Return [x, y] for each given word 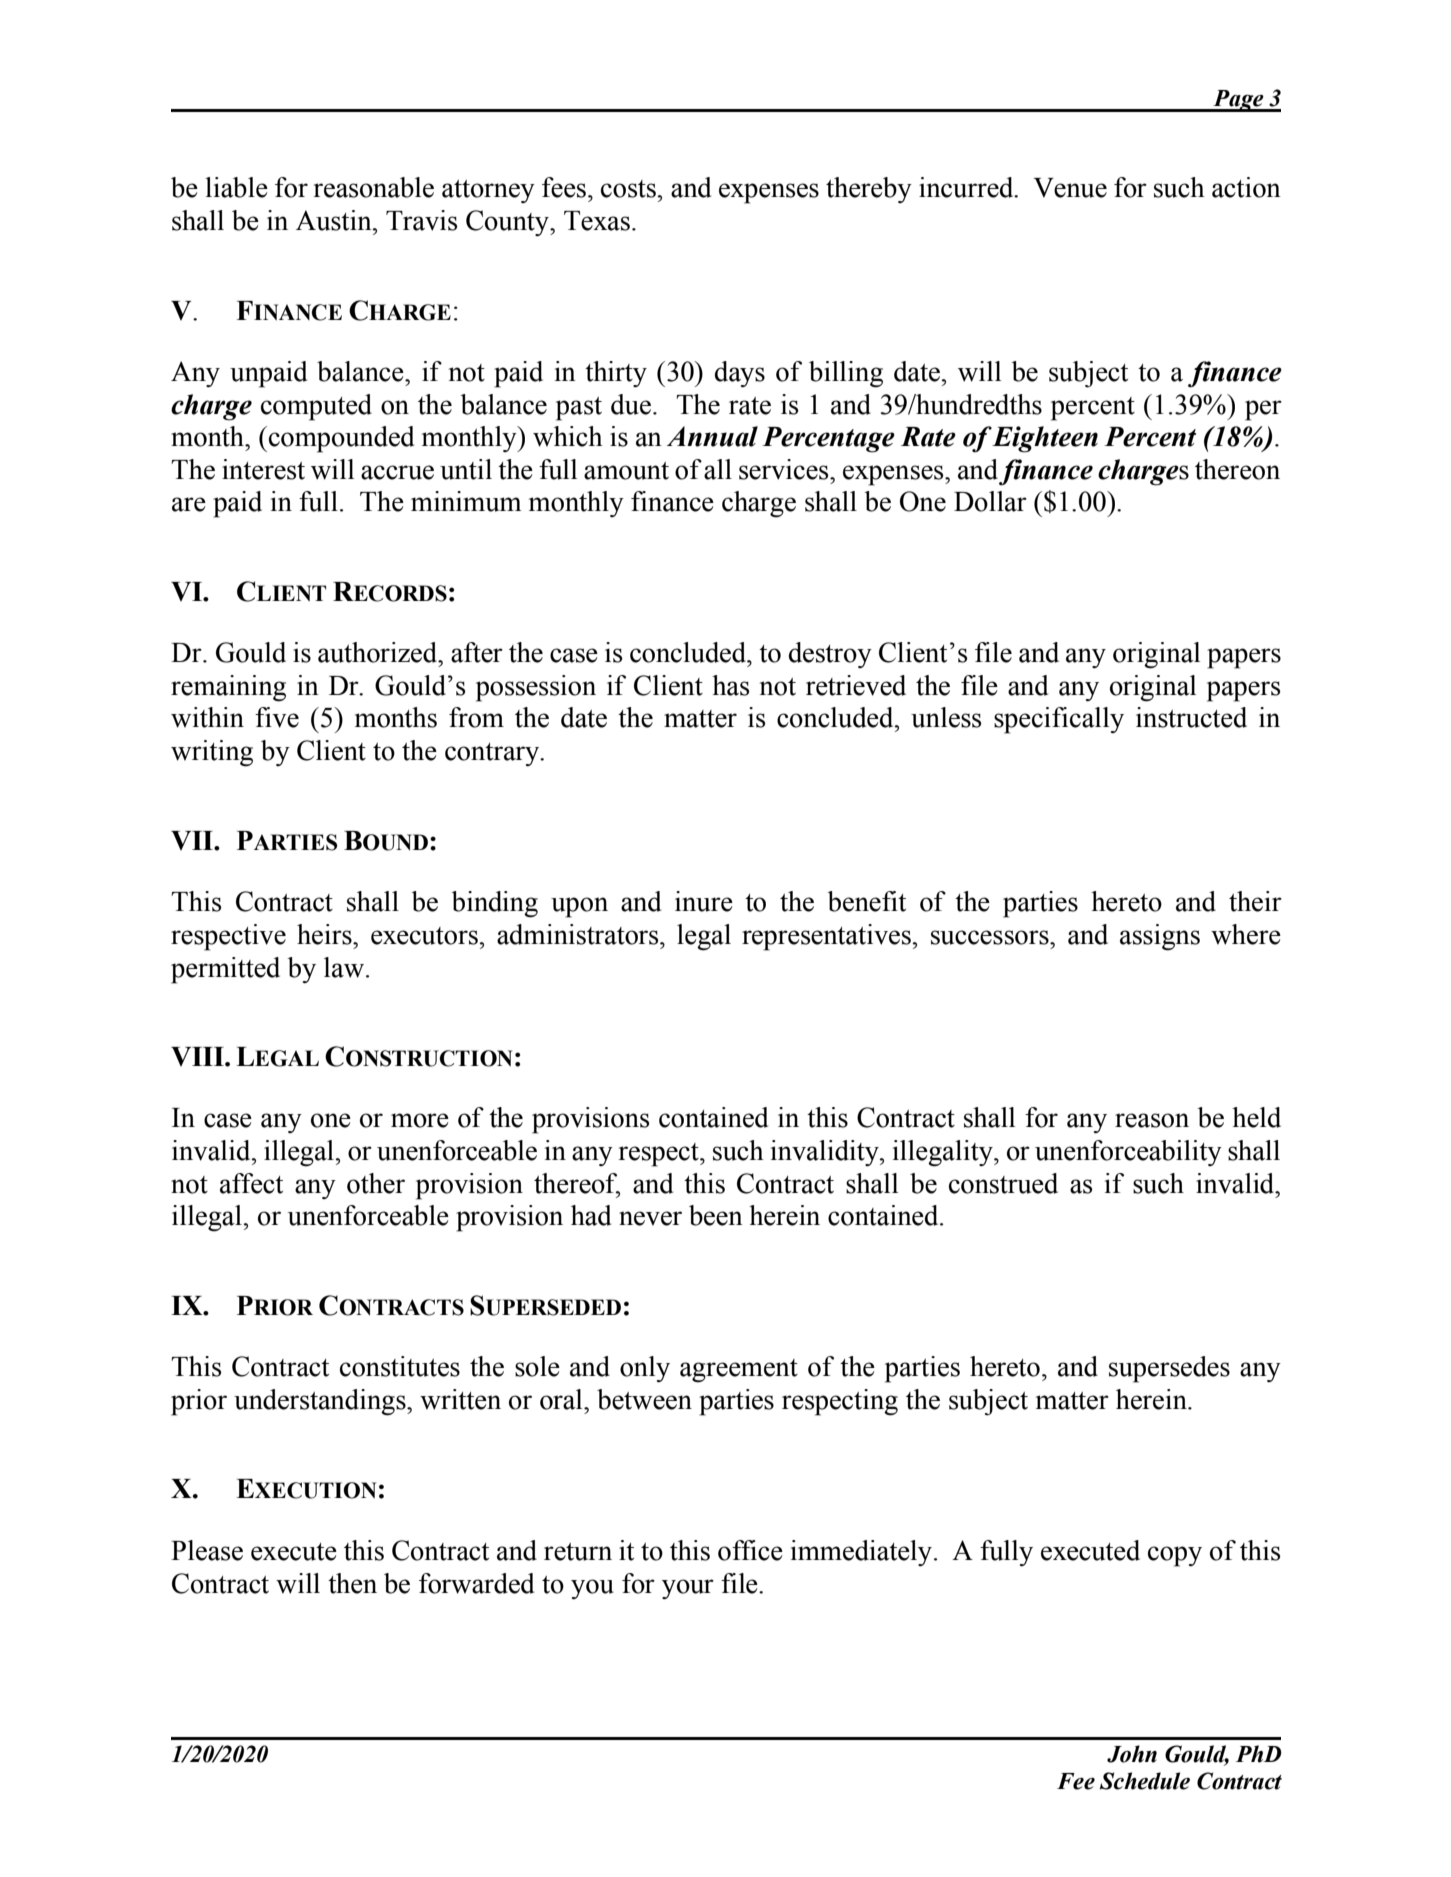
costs [629, 189]
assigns [1160, 937]
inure [704, 901]
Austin [335, 220]
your [688, 1589]
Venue [1070, 188]
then [352, 1583]
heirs [325, 934]
